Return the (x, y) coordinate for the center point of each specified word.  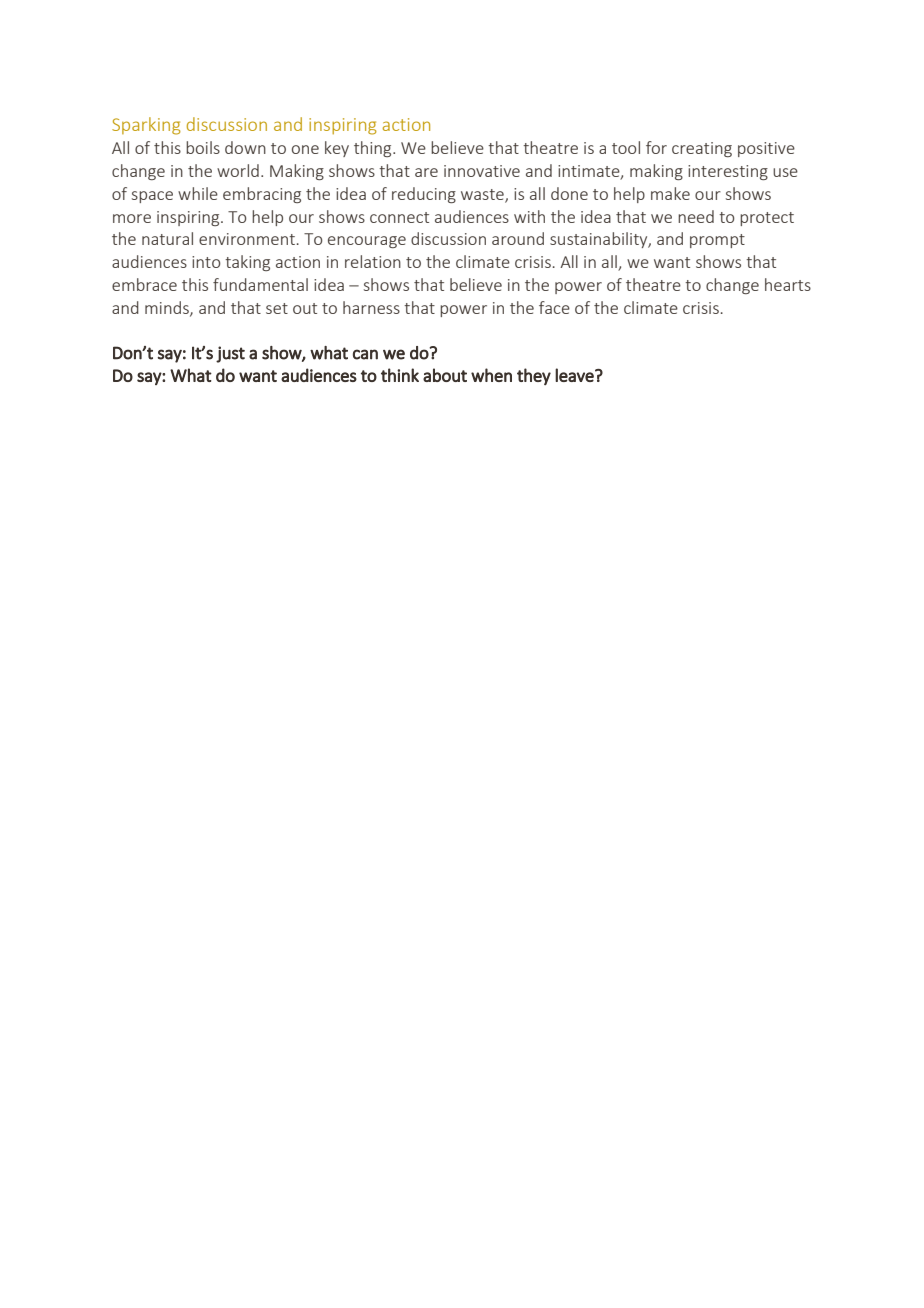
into (206, 262)
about (445, 375)
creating (702, 149)
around (518, 238)
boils (203, 147)
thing (374, 149)
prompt (717, 241)
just (230, 354)
